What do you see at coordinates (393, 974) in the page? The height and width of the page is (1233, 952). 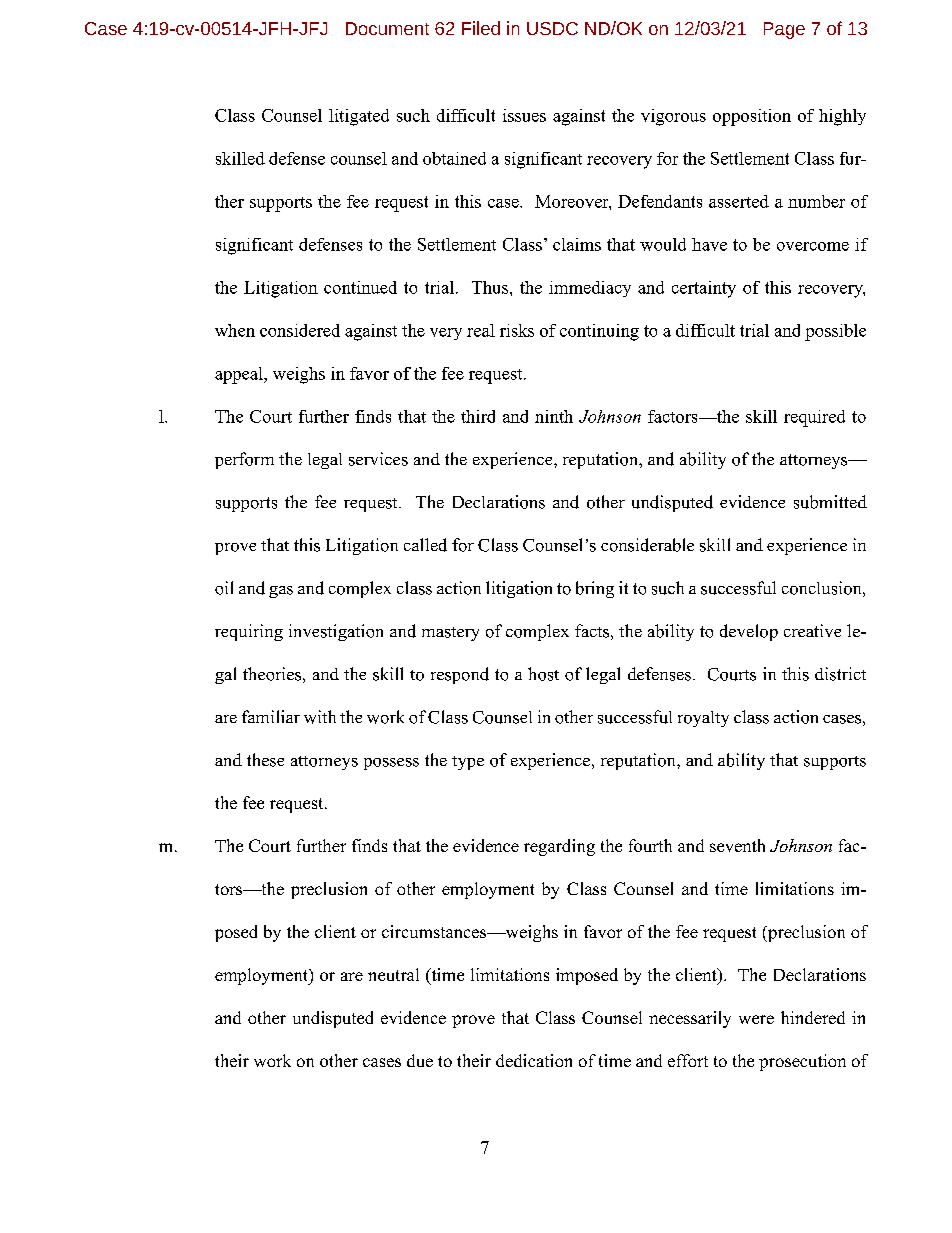 I see `neutral` at bounding box center [393, 974].
